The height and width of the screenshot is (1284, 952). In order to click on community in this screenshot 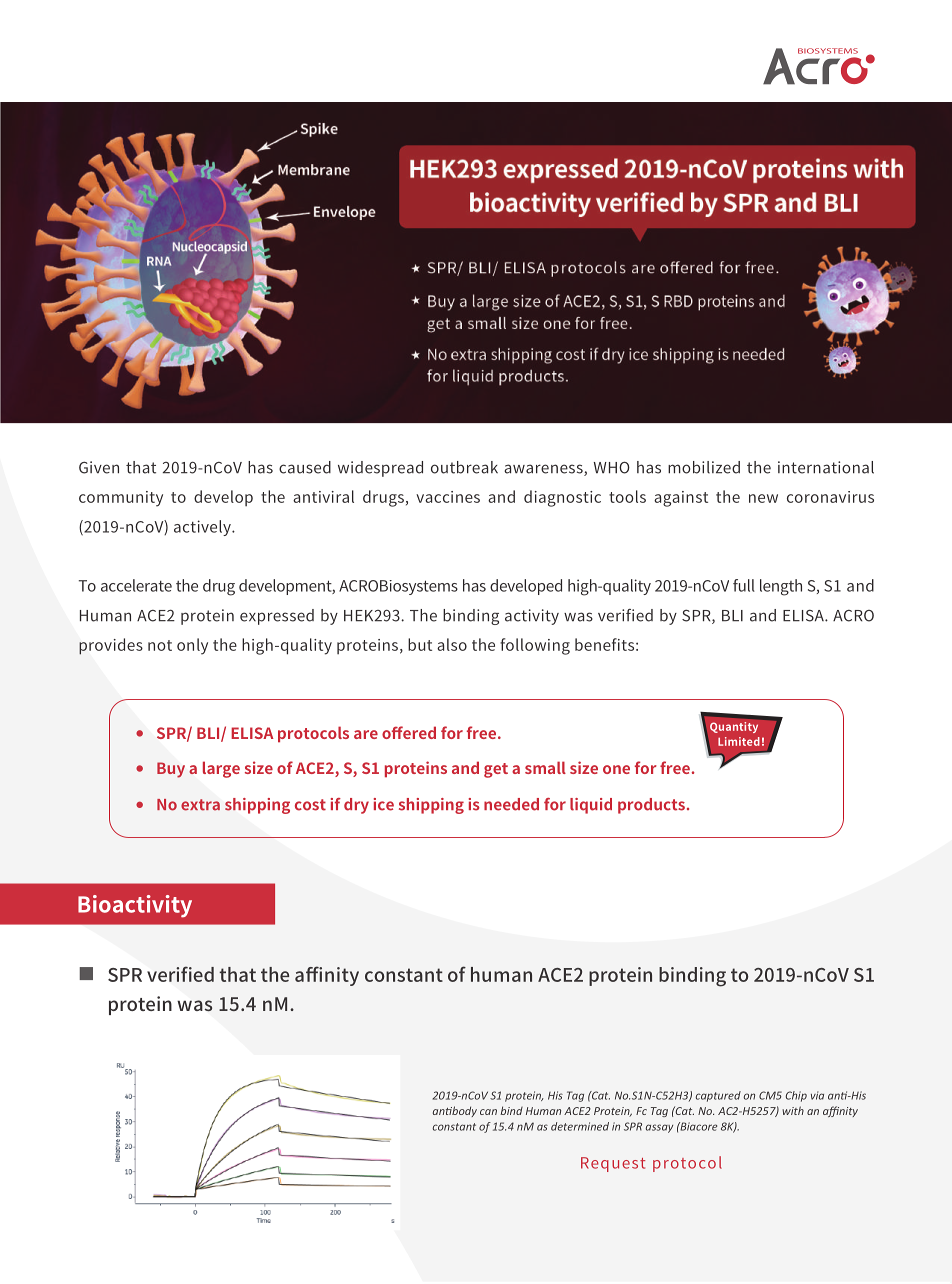, I will do `click(121, 499)`.
